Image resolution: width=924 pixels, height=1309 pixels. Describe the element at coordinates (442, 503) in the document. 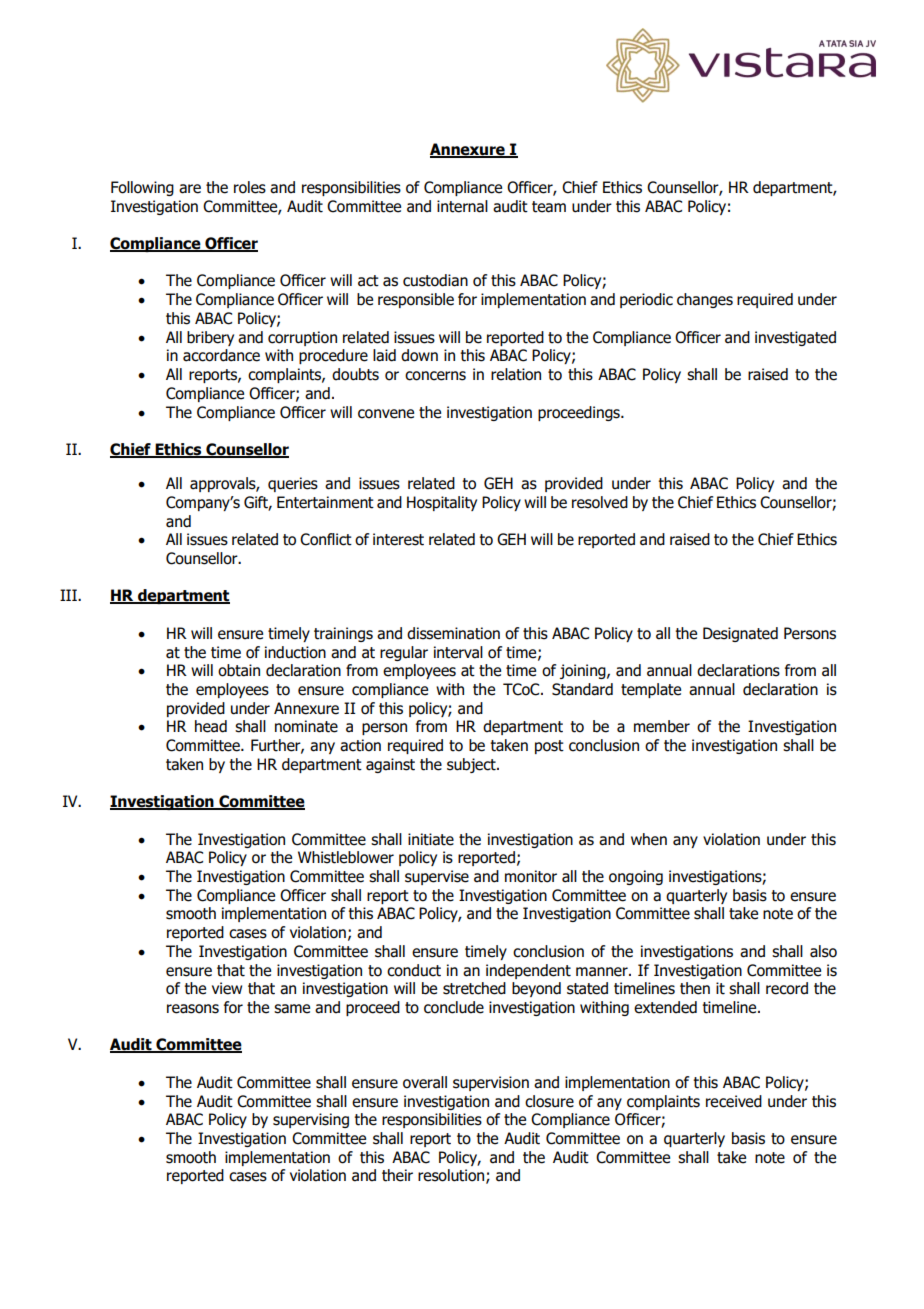

I see `Hospitality` at that location.
